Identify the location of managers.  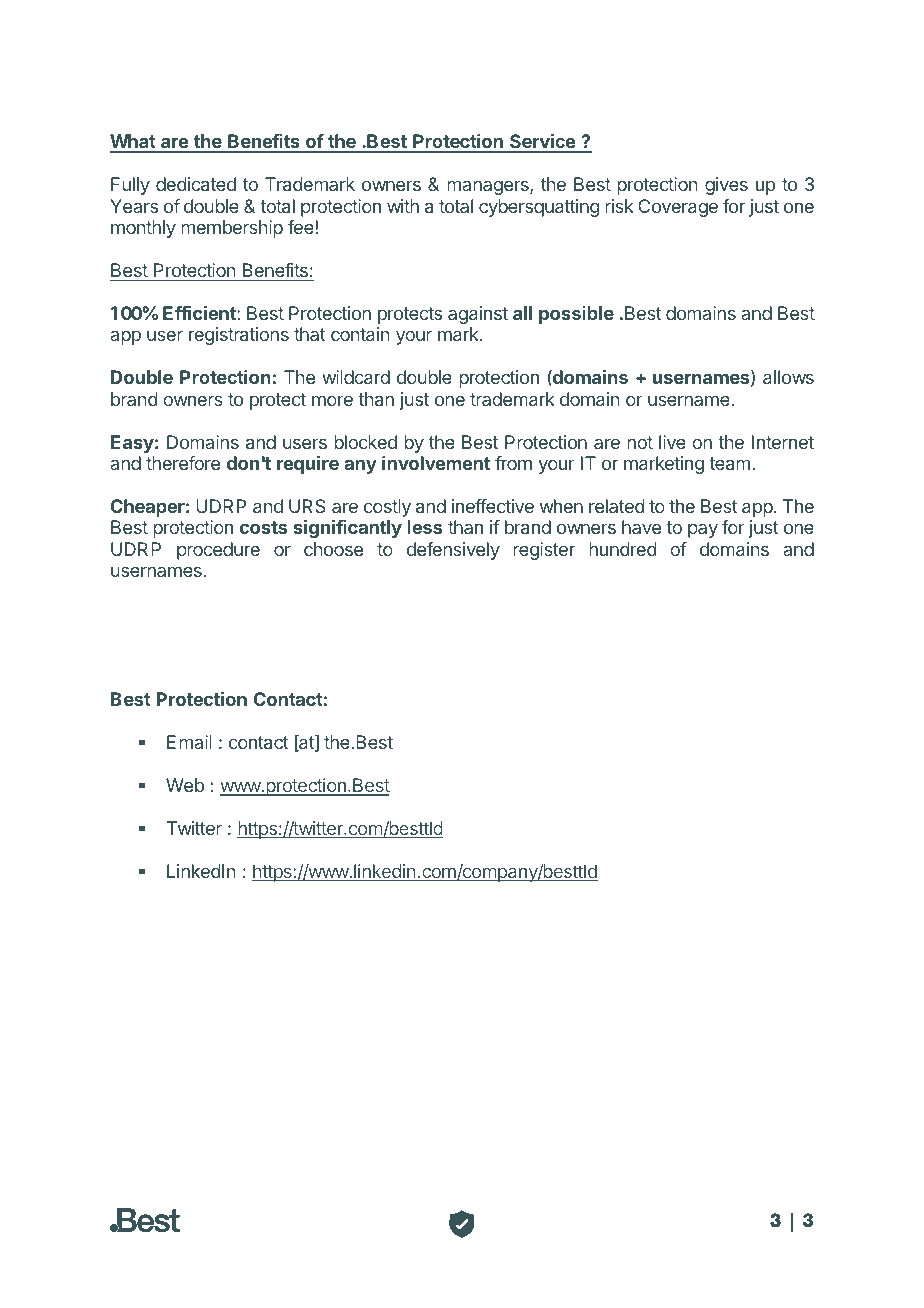
(489, 187).
